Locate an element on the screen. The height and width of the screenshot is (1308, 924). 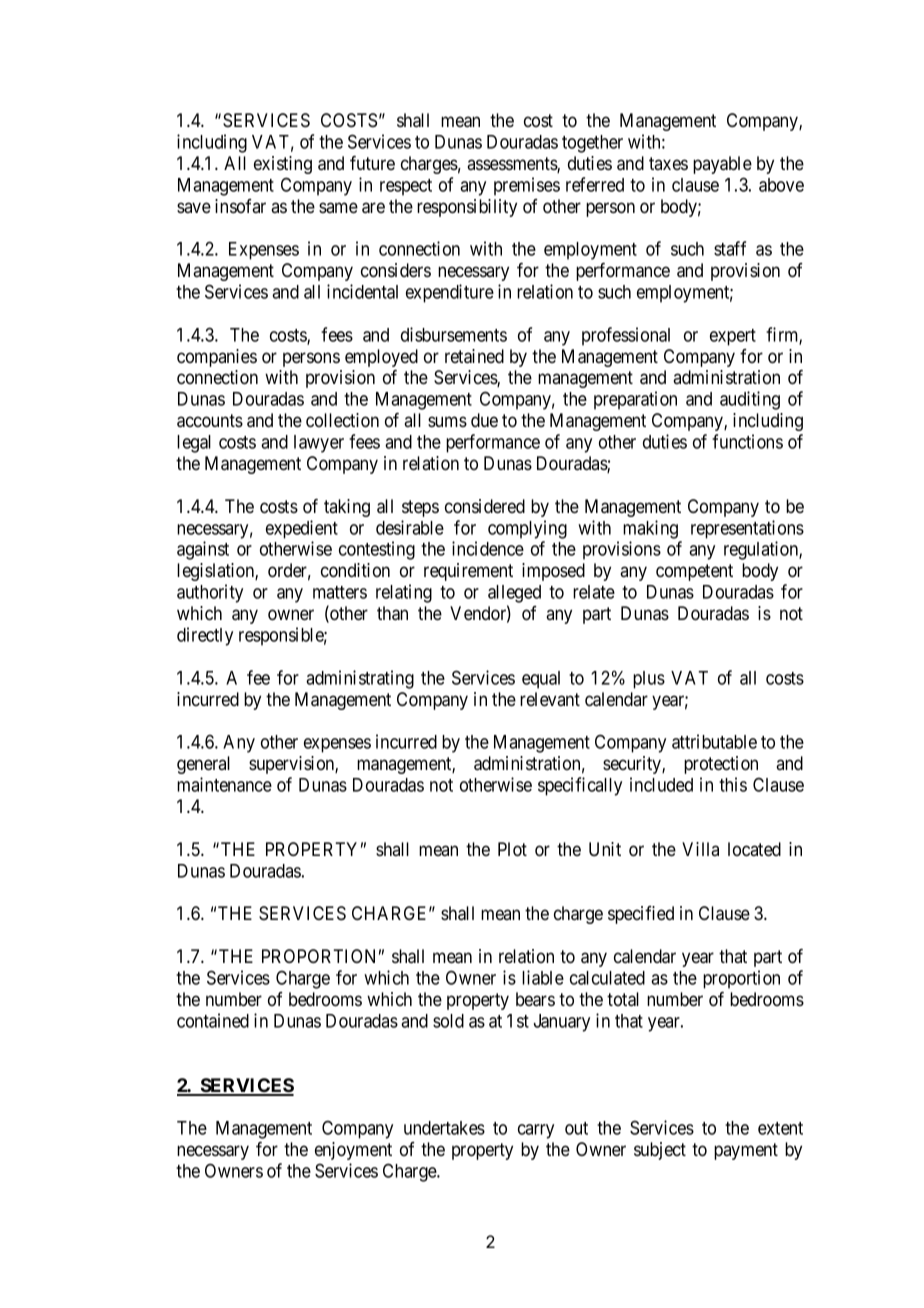
considered is located at coordinates (485, 506).
